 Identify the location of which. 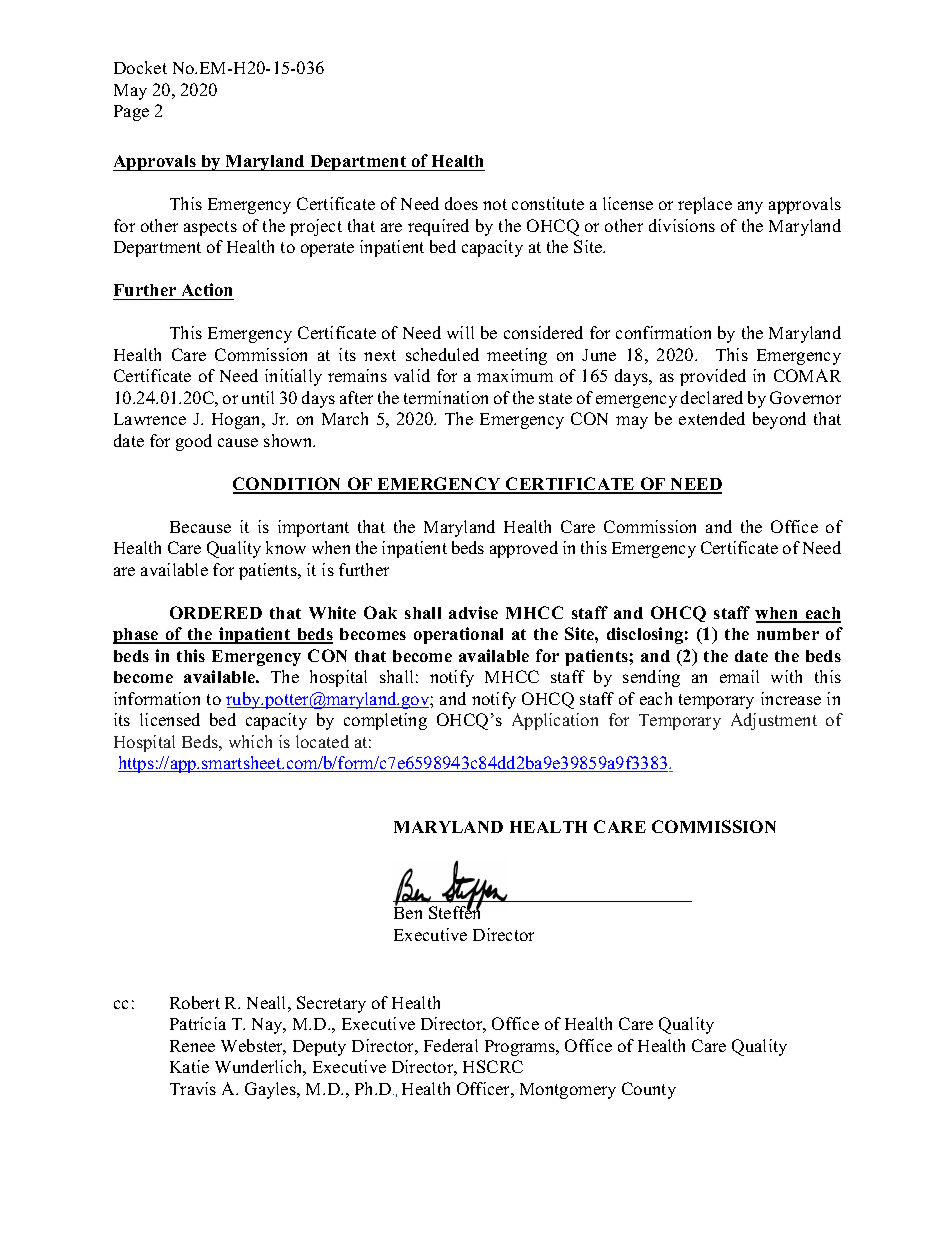
(250, 741).
